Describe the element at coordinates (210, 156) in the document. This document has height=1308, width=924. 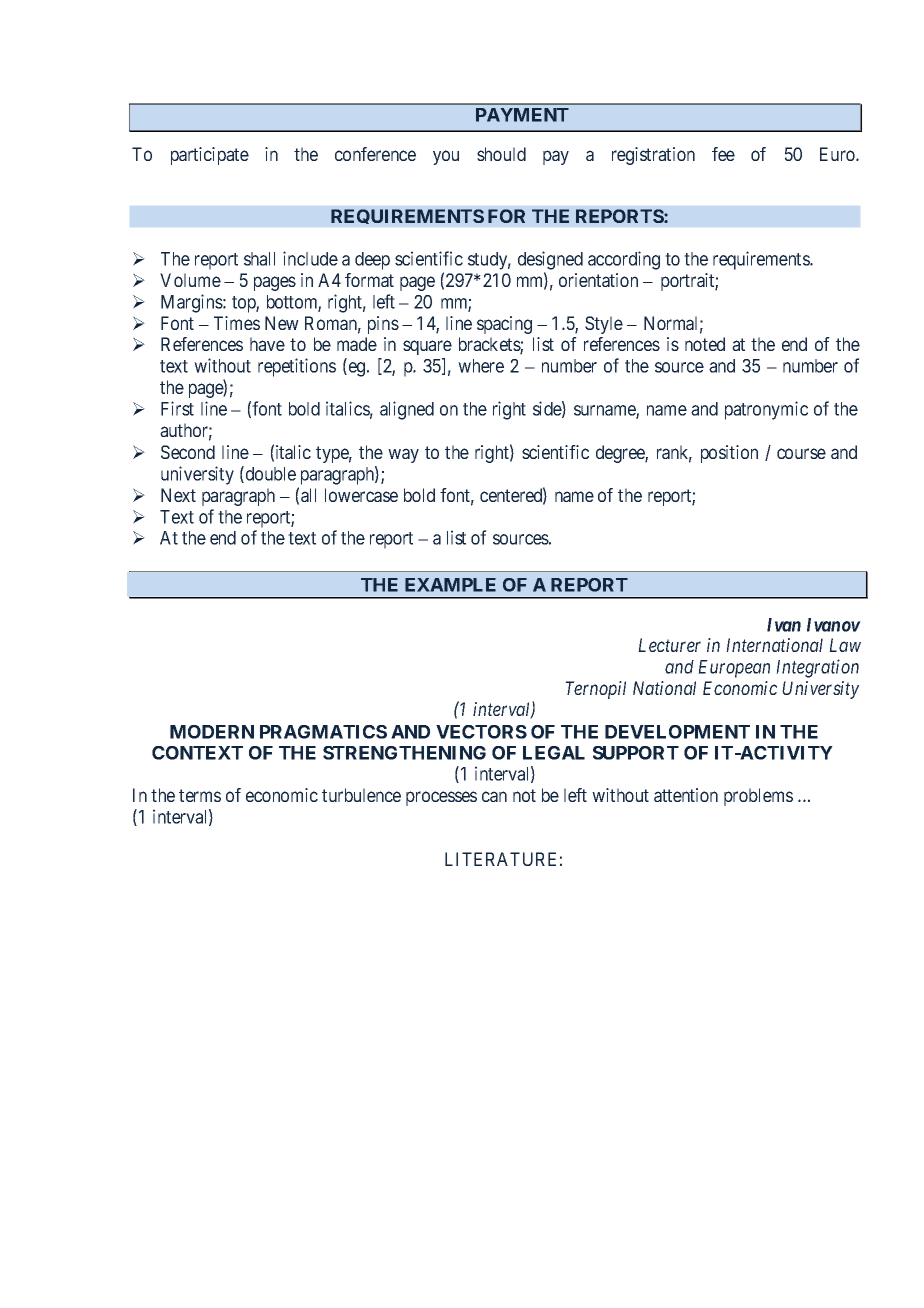
I see `participate` at that location.
